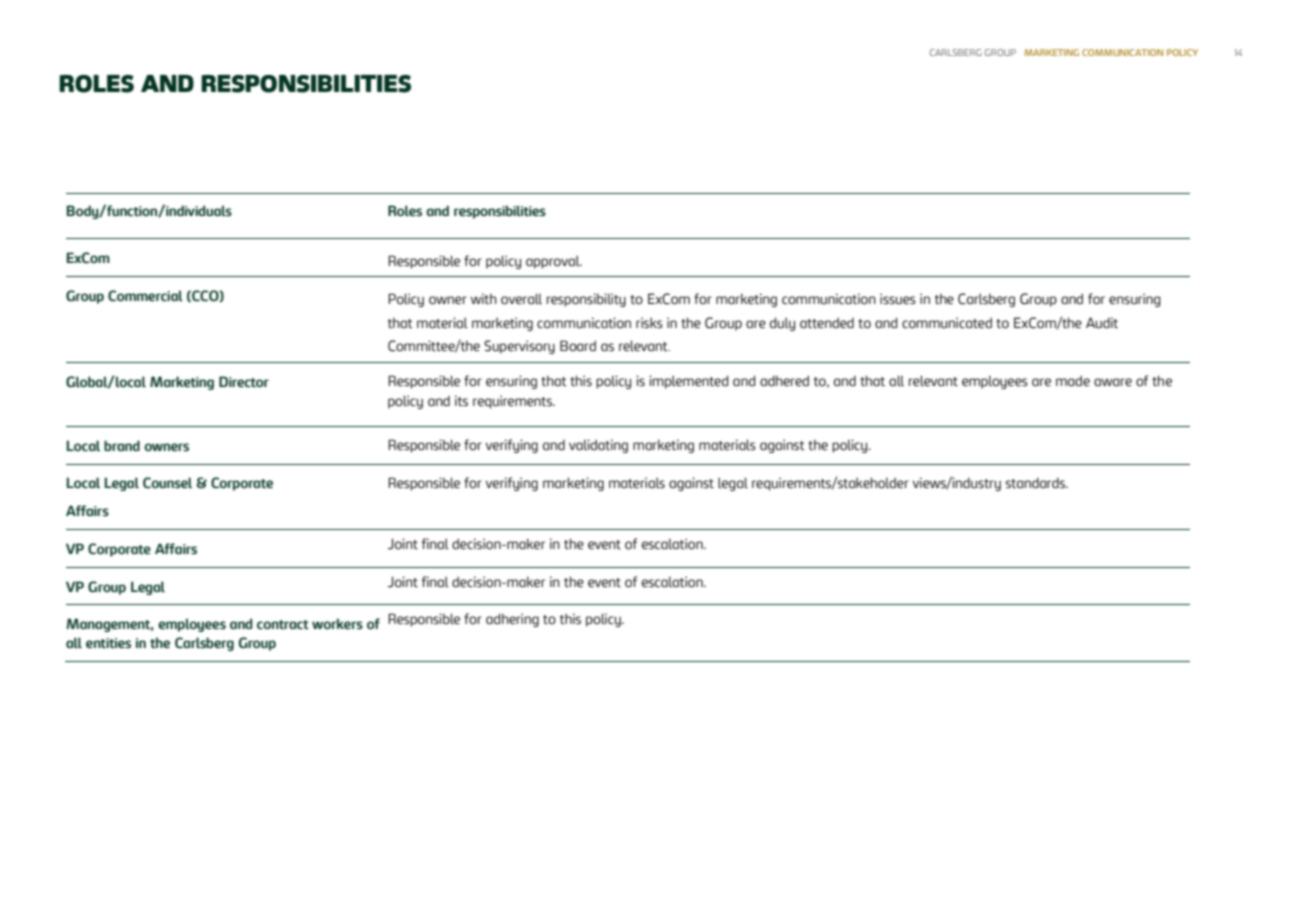  Describe the element at coordinates (337, 624) in the image. I see `workers` at that location.
